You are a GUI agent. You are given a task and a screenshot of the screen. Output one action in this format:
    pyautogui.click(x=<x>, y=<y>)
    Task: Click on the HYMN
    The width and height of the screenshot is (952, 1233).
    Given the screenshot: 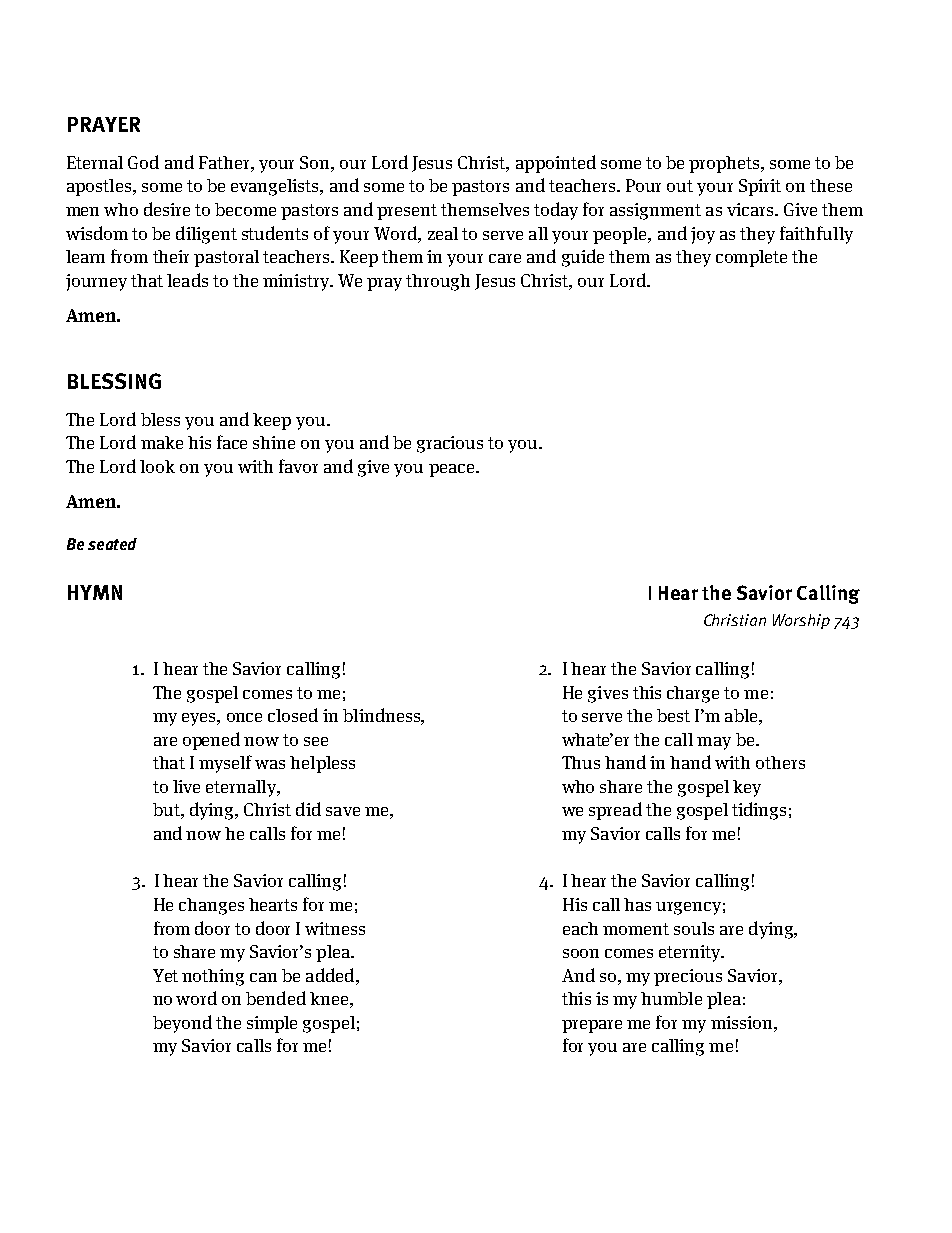 What is the action you would take?
    pyautogui.click(x=95, y=592)
